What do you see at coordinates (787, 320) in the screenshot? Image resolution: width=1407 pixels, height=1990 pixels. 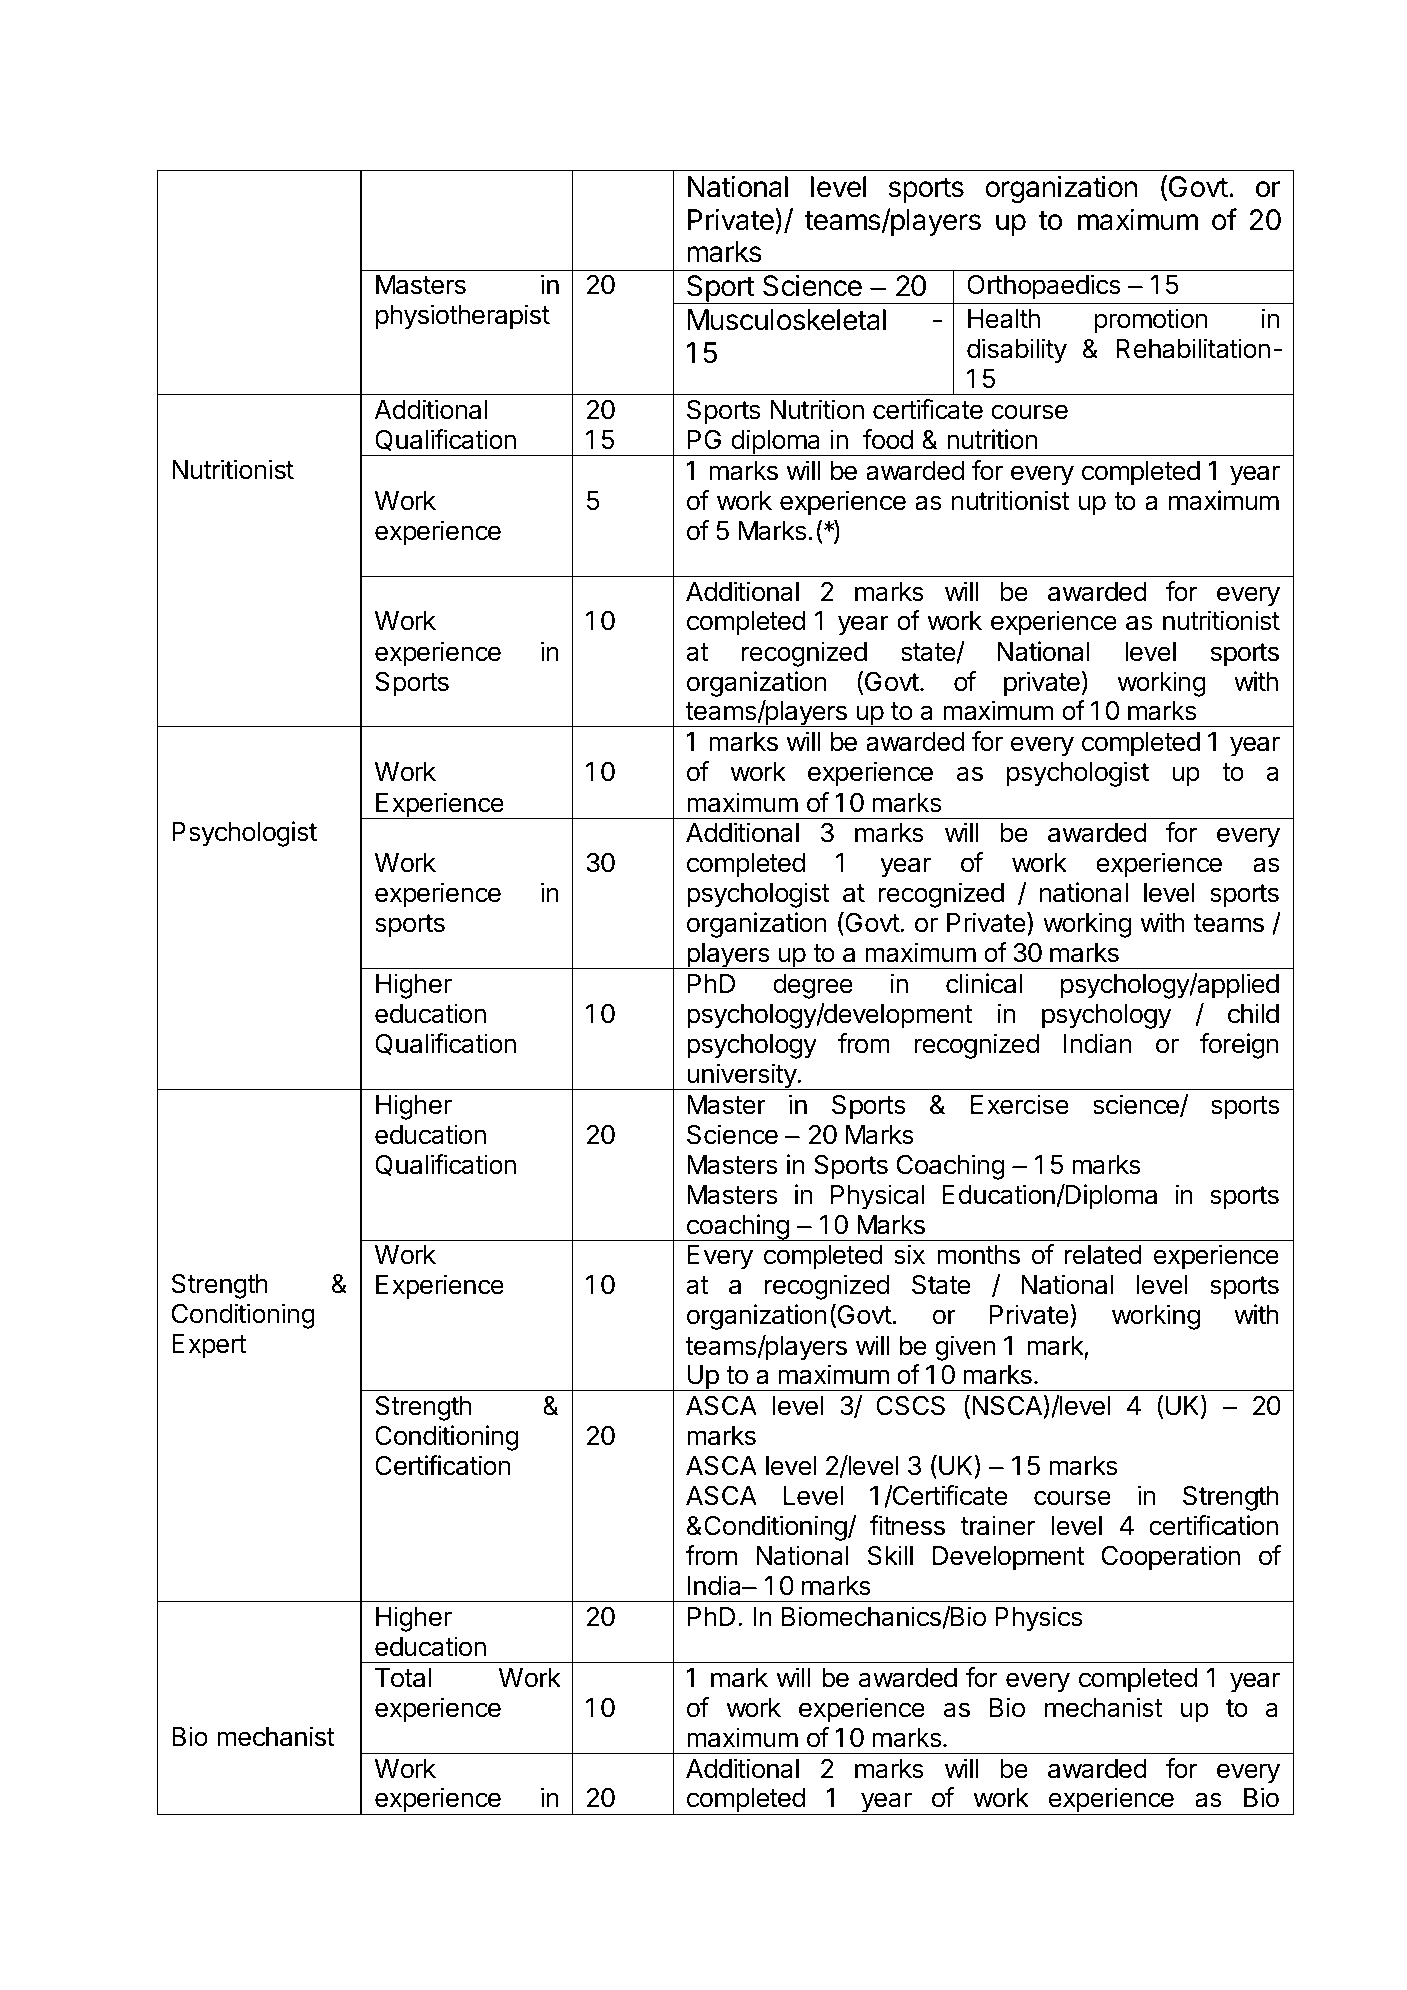 I see `Musculoskeletal` at bounding box center [787, 320].
